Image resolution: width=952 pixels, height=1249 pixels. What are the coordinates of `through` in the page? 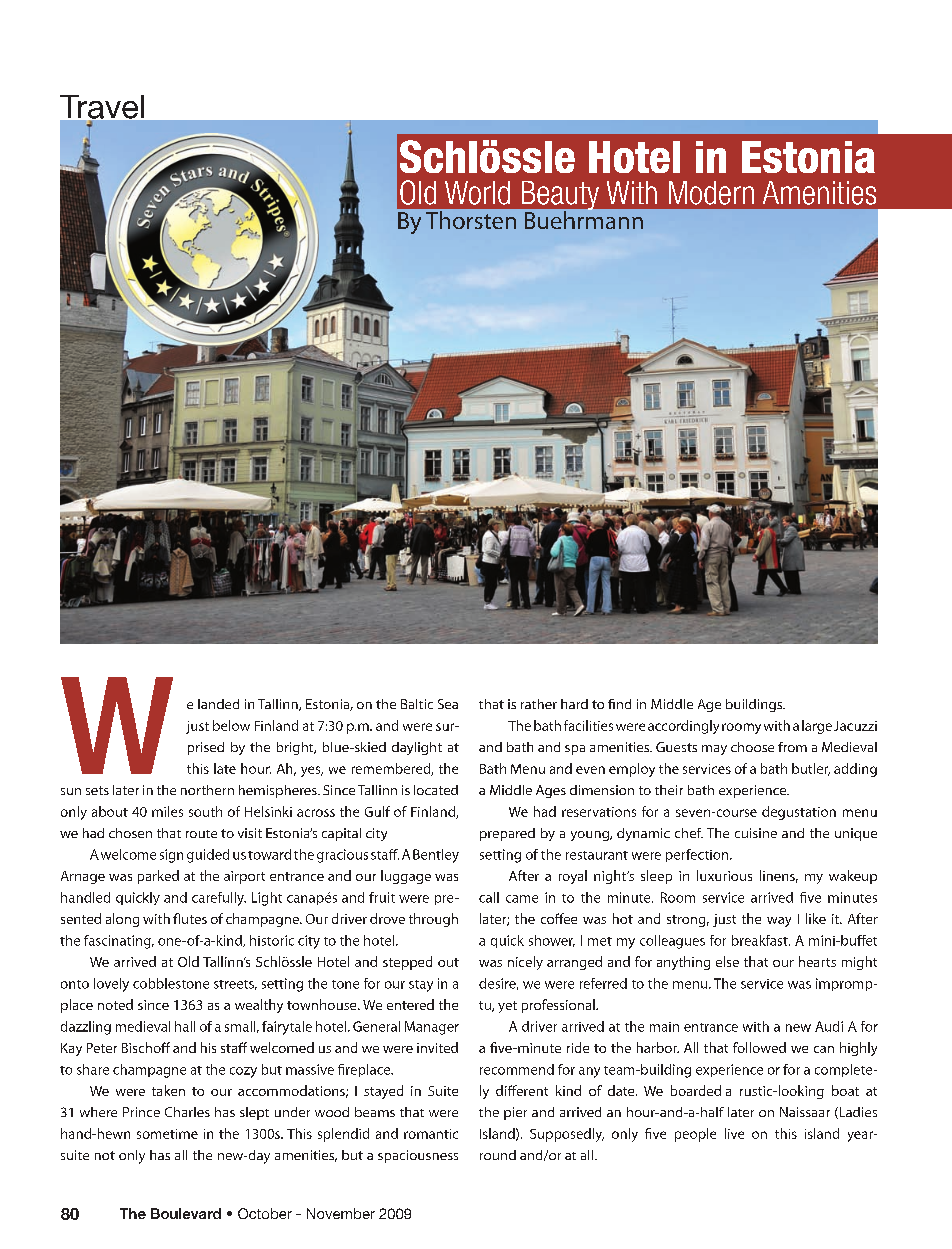 It's located at (433, 920).
